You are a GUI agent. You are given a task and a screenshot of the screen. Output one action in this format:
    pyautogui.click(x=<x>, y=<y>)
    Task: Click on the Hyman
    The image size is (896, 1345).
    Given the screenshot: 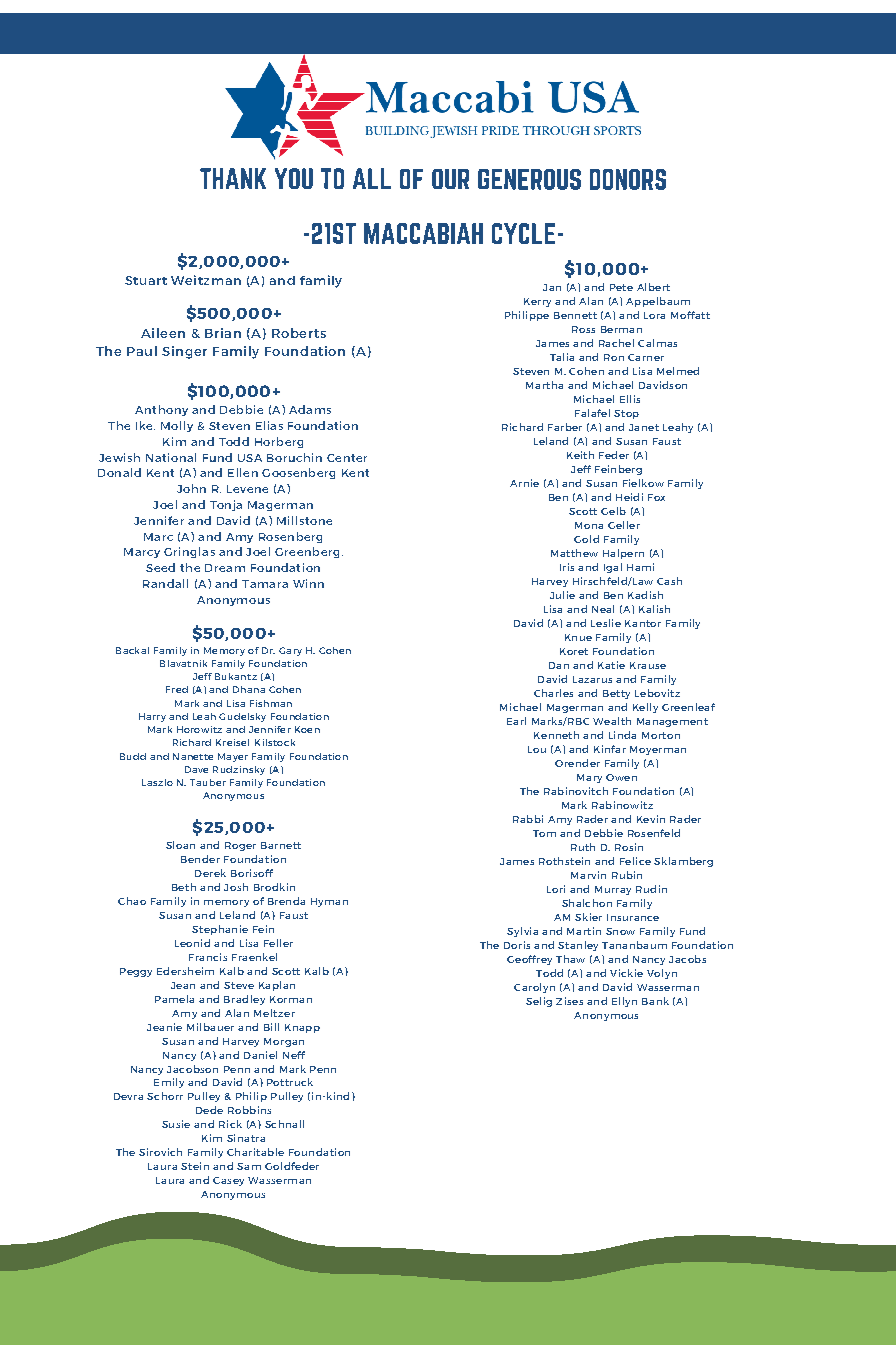 What is the action you would take?
    pyautogui.click(x=329, y=902)
